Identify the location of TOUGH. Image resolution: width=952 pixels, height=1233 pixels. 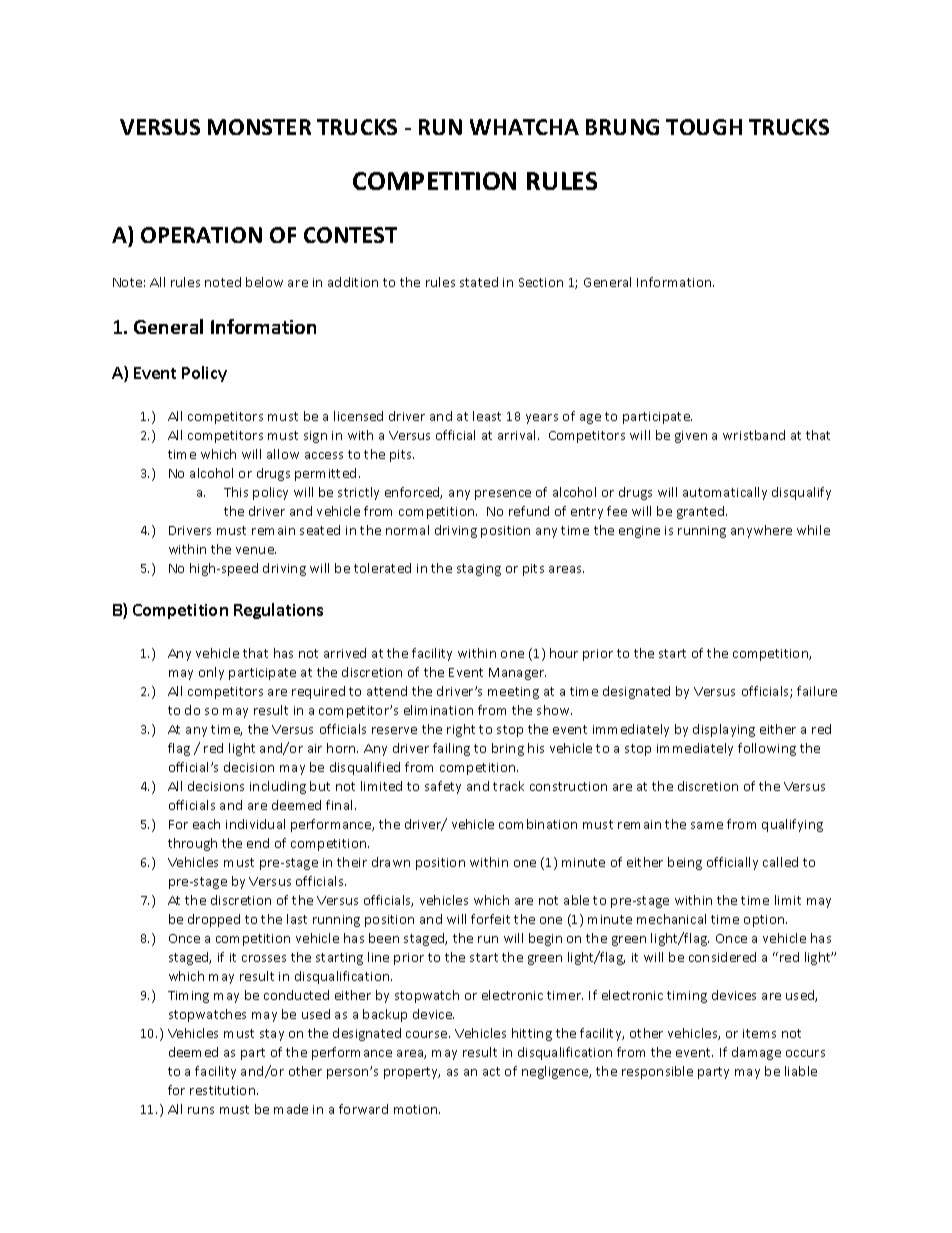
(704, 127).
